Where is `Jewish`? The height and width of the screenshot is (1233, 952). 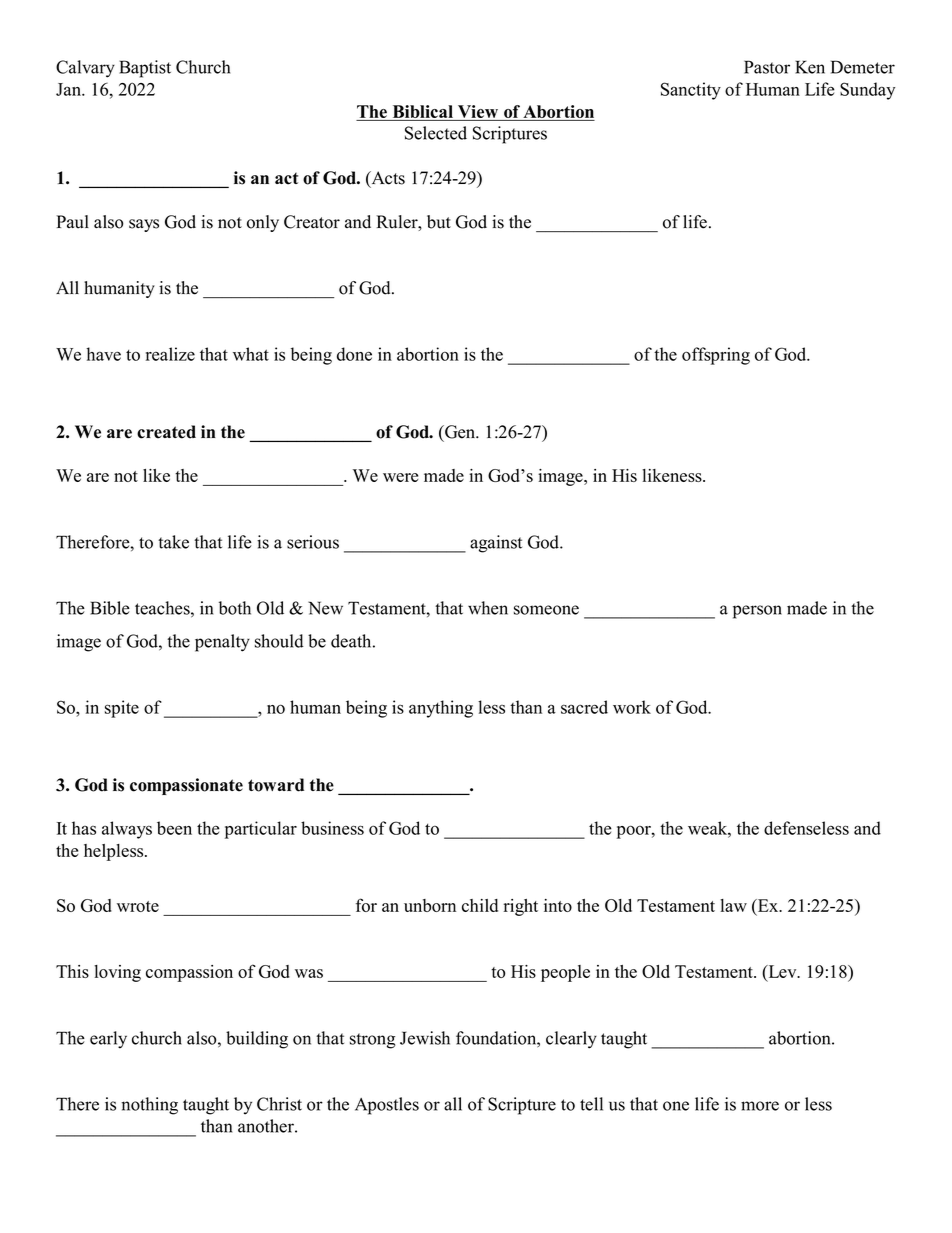 Jewish is located at coordinates (425, 1038).
